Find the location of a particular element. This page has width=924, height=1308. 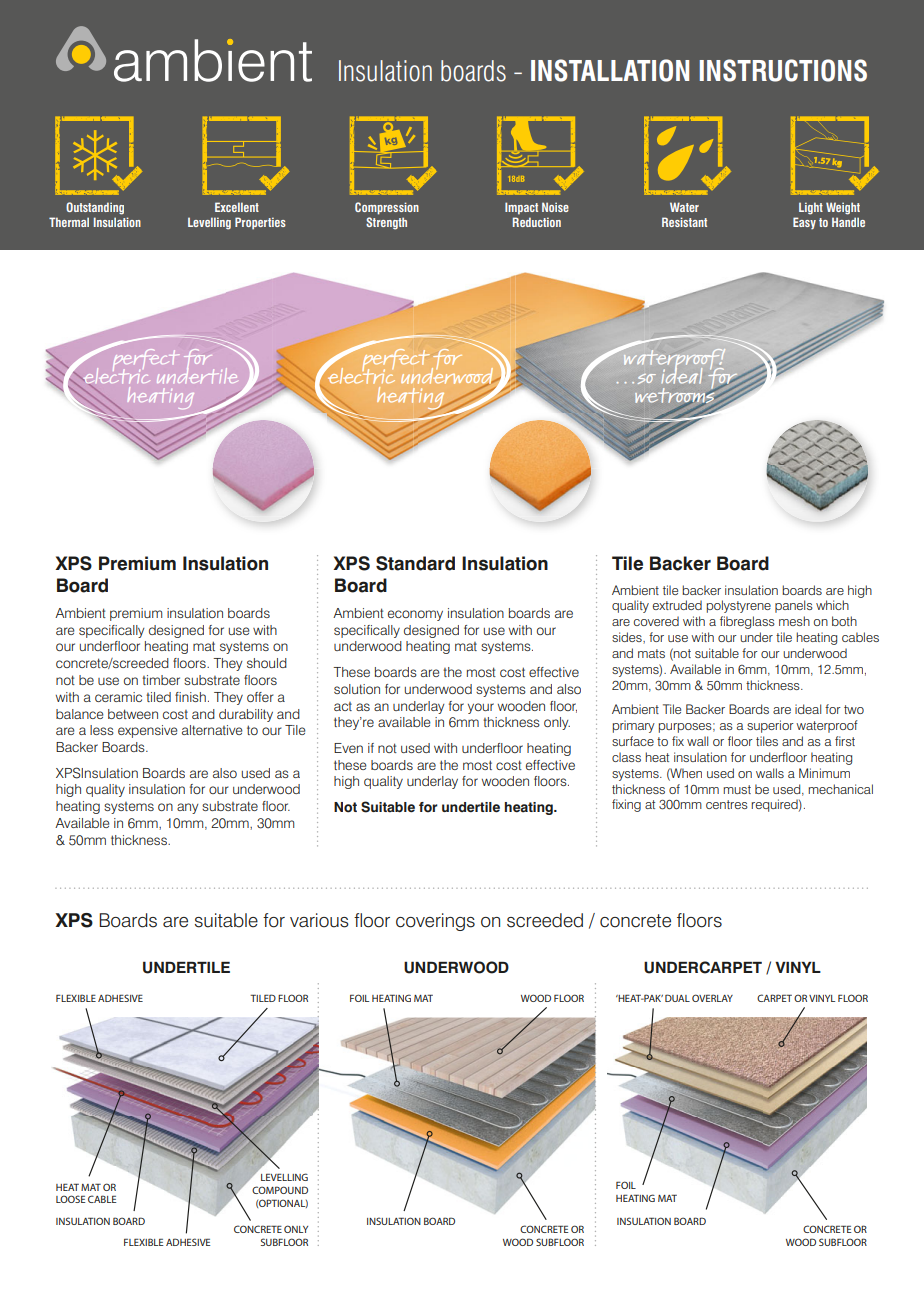

INSTALLATION is located at coordinates (610, 70).
